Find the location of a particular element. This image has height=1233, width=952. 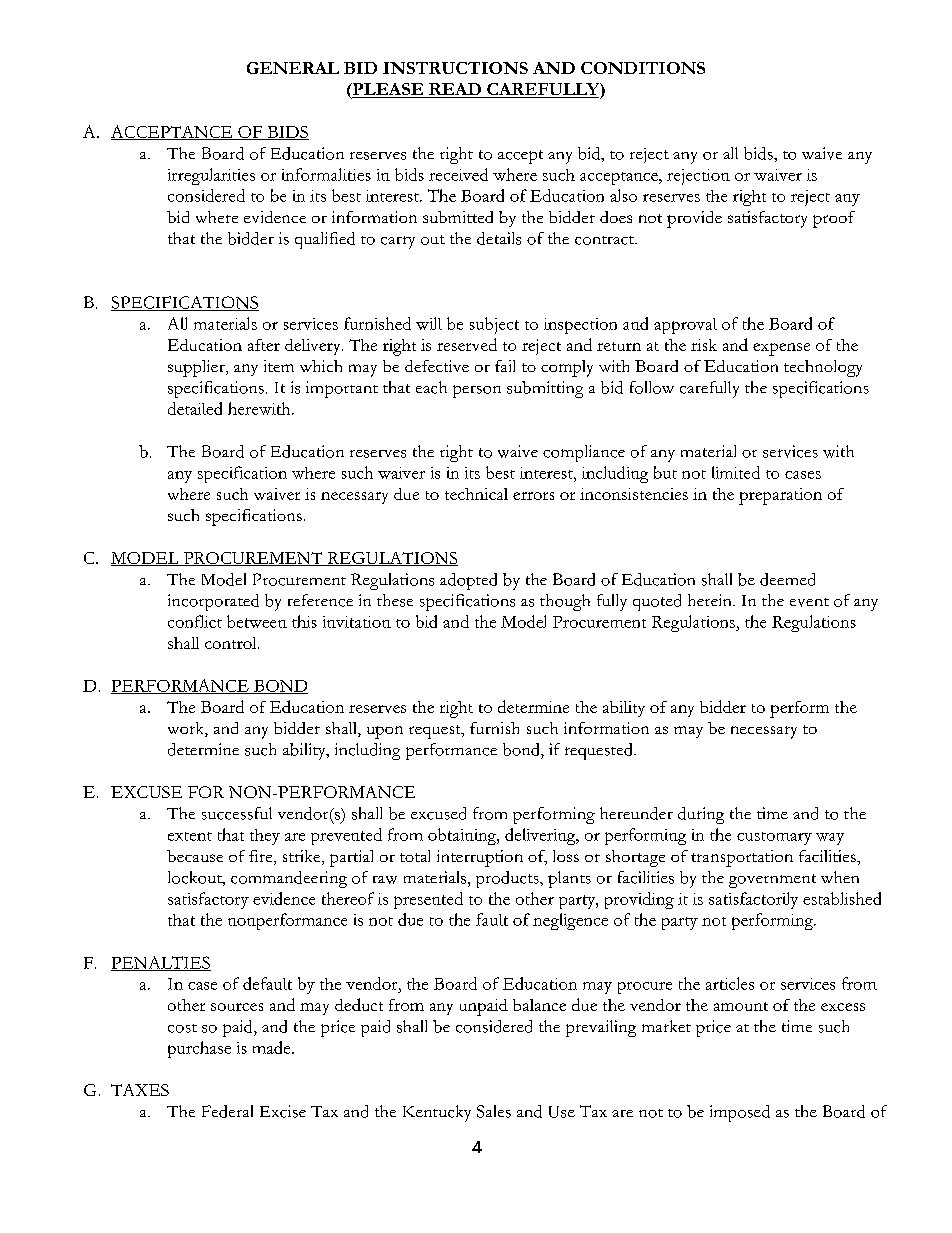

incorporated is located at coordinates (213, 602).
